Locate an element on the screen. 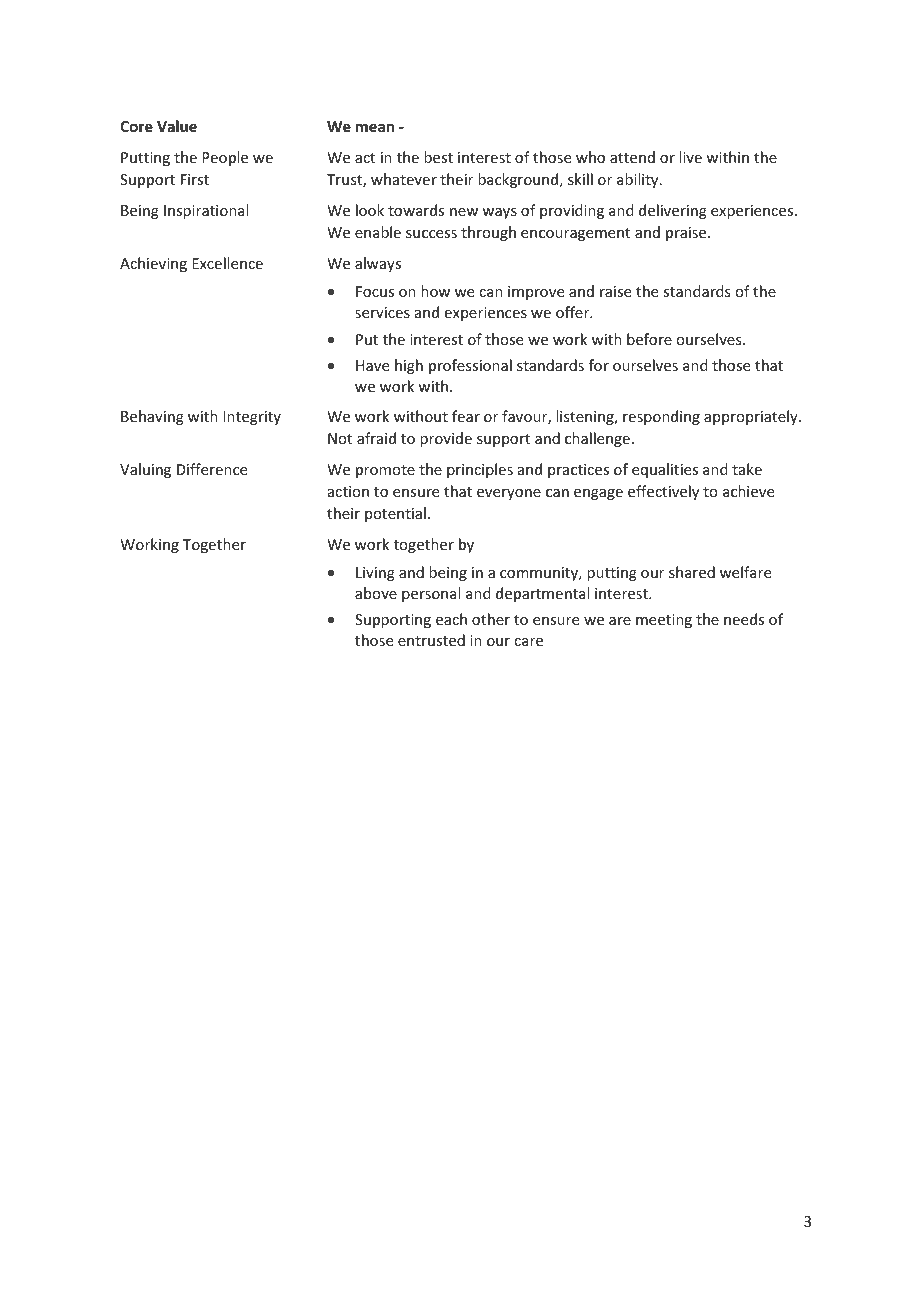 This screenshot has width=924, height=1308. encouragement is located at coordinates (575, 234).
